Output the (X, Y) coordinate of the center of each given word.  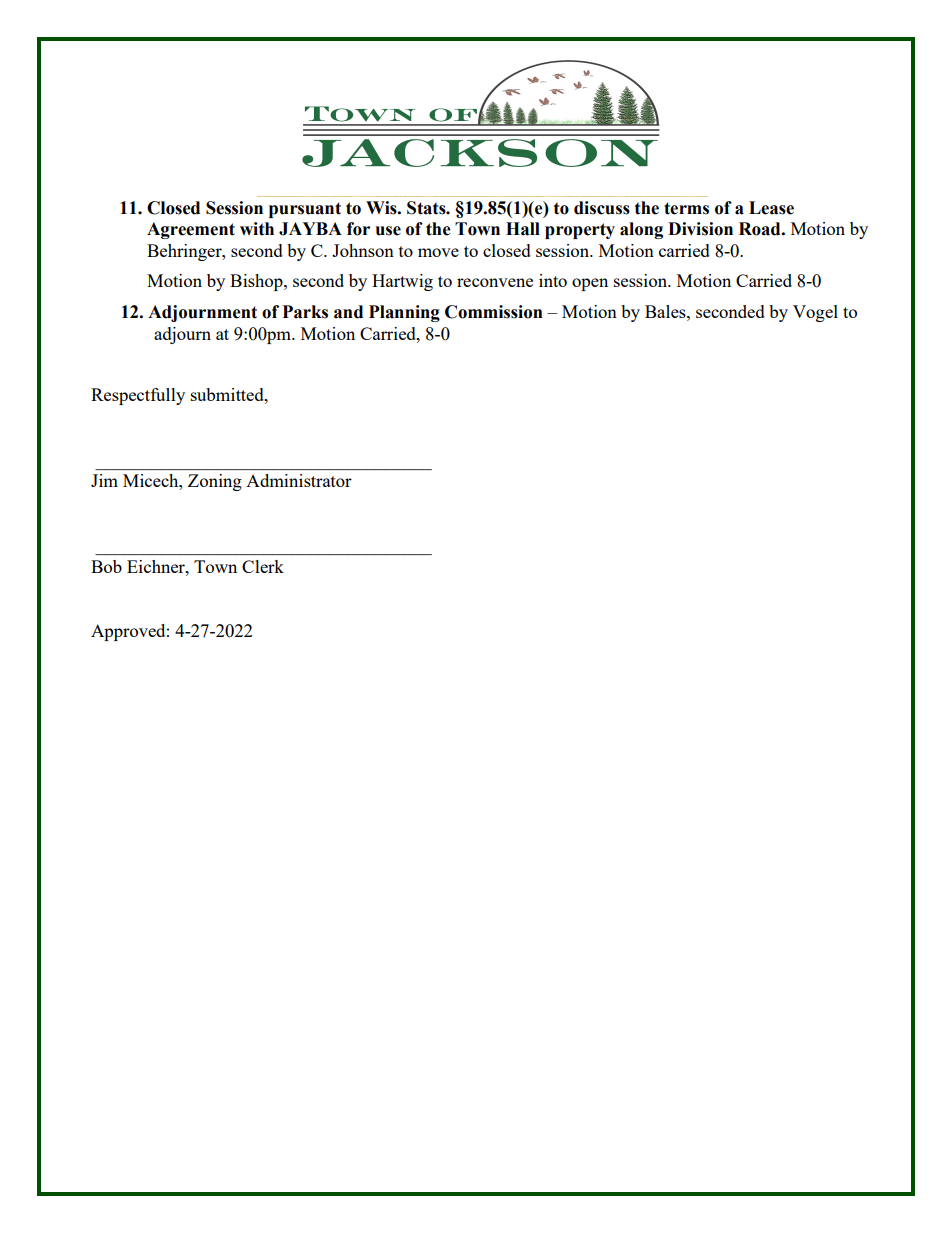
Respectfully (138, 396)
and (348, 312)
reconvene (495, 282)
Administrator (299, 480)
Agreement (191, 230)
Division (700, 229)
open (590, 284)
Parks (305, 312)
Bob (106, 566)
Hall (523, 229)
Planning (404, 313)
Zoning (215, 482)
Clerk (263, 566)
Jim (104, 480)
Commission (494, 312)
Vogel (815, 313)
